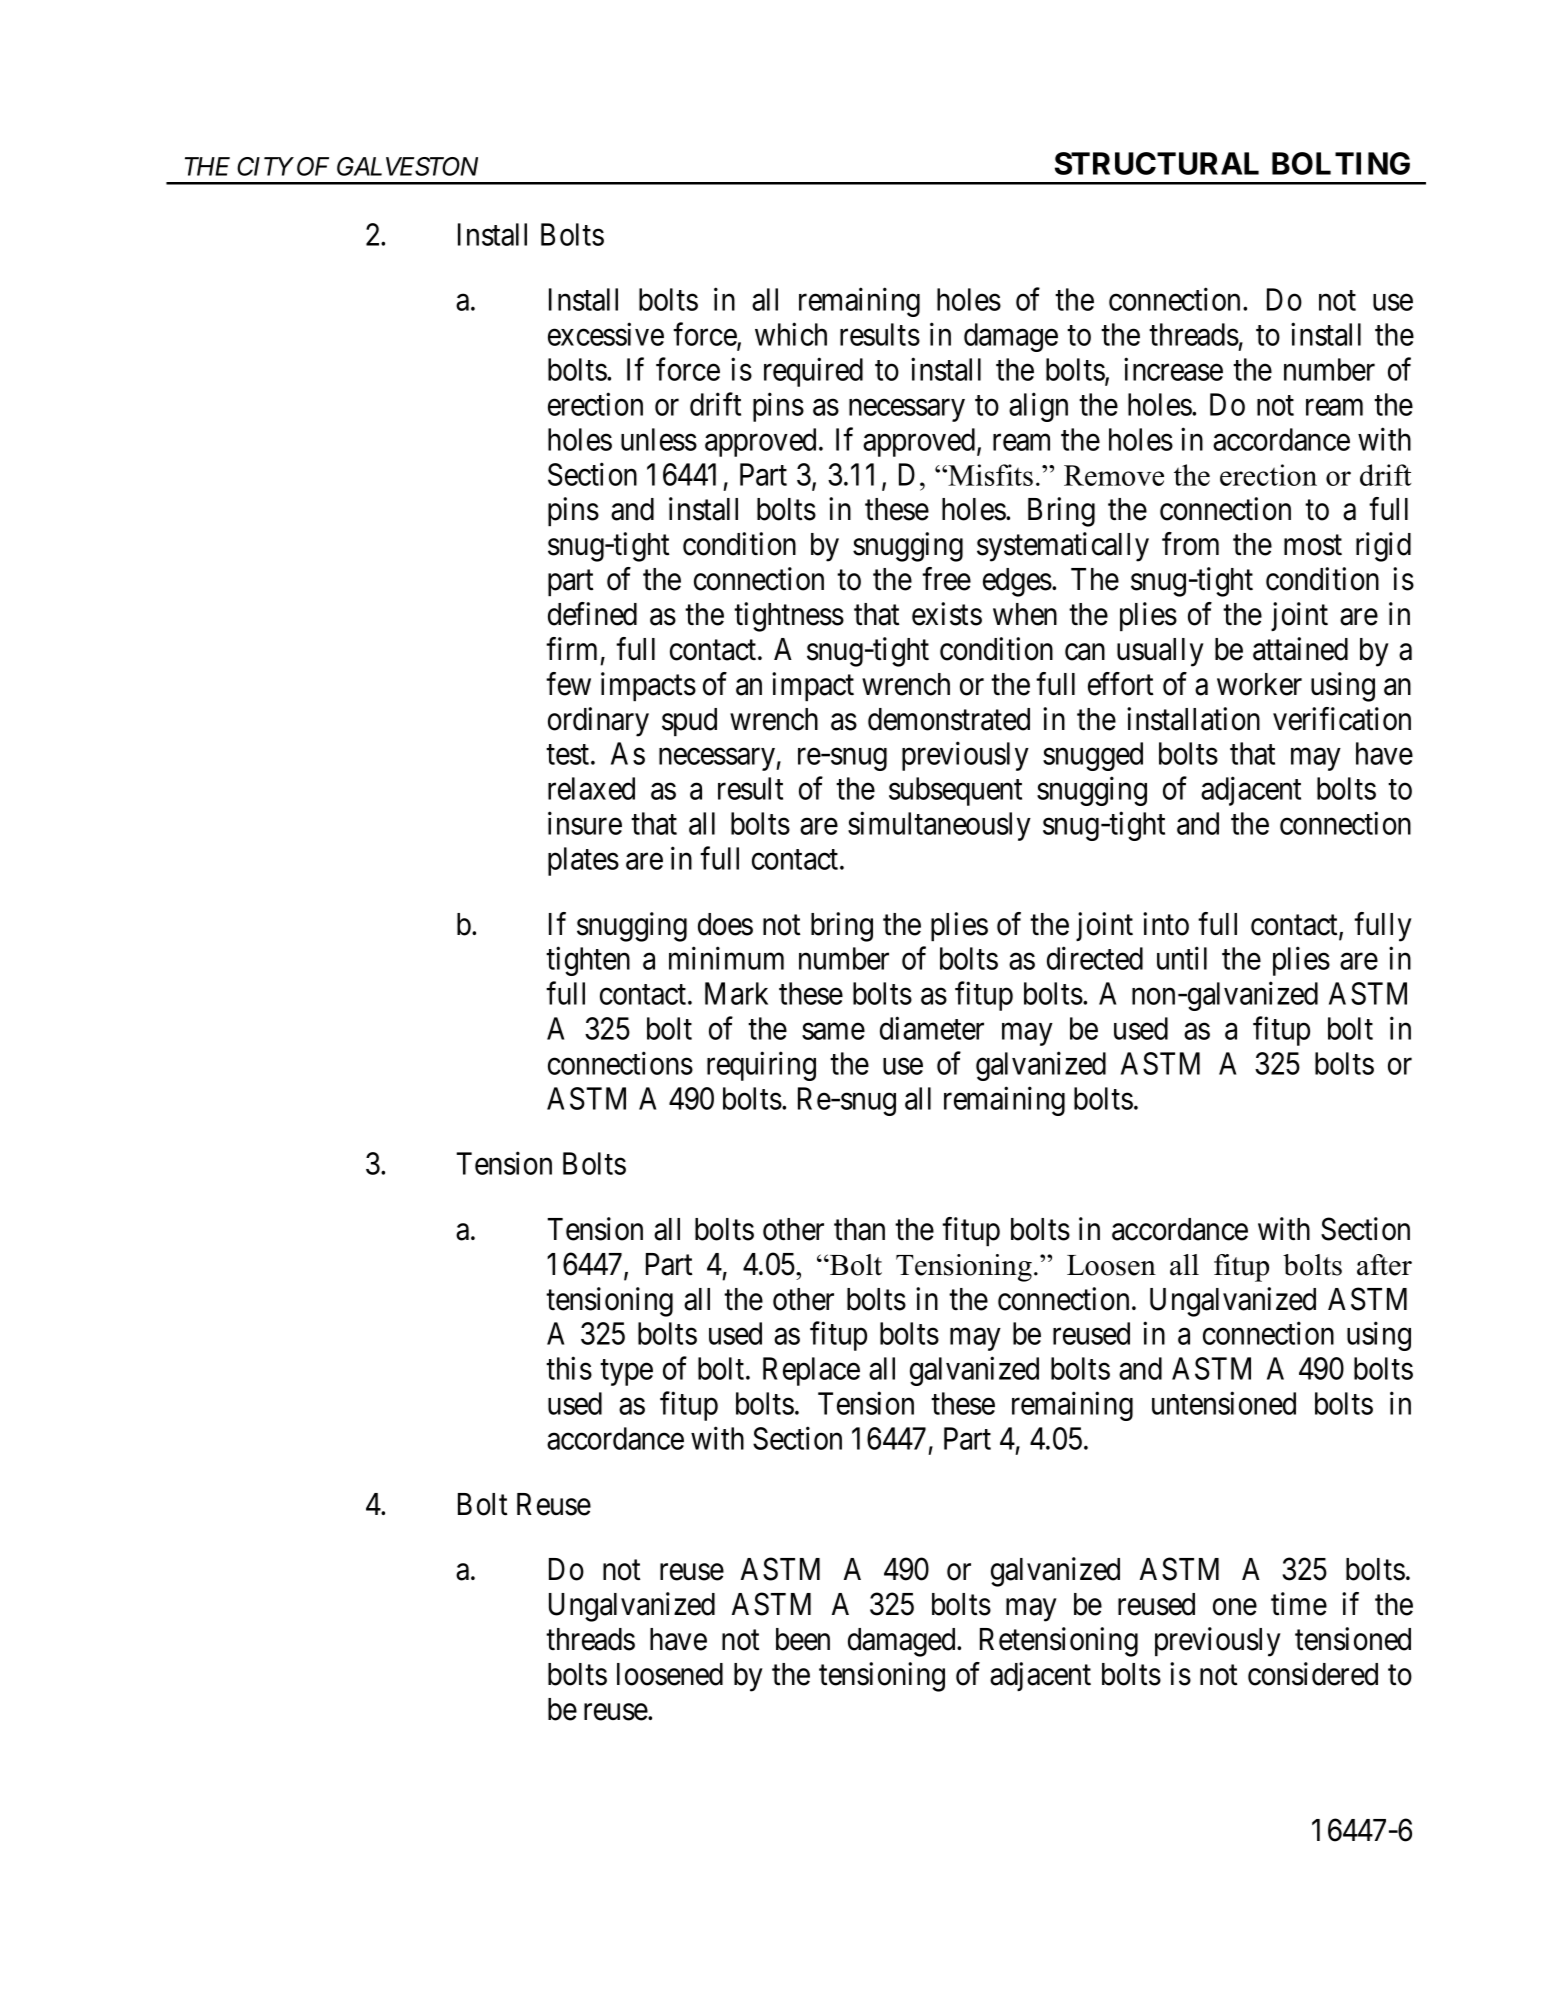  What do you see at coordinates (1313, 1674) in the image?
I see `considered` at bounding box center [1313, 1674].
